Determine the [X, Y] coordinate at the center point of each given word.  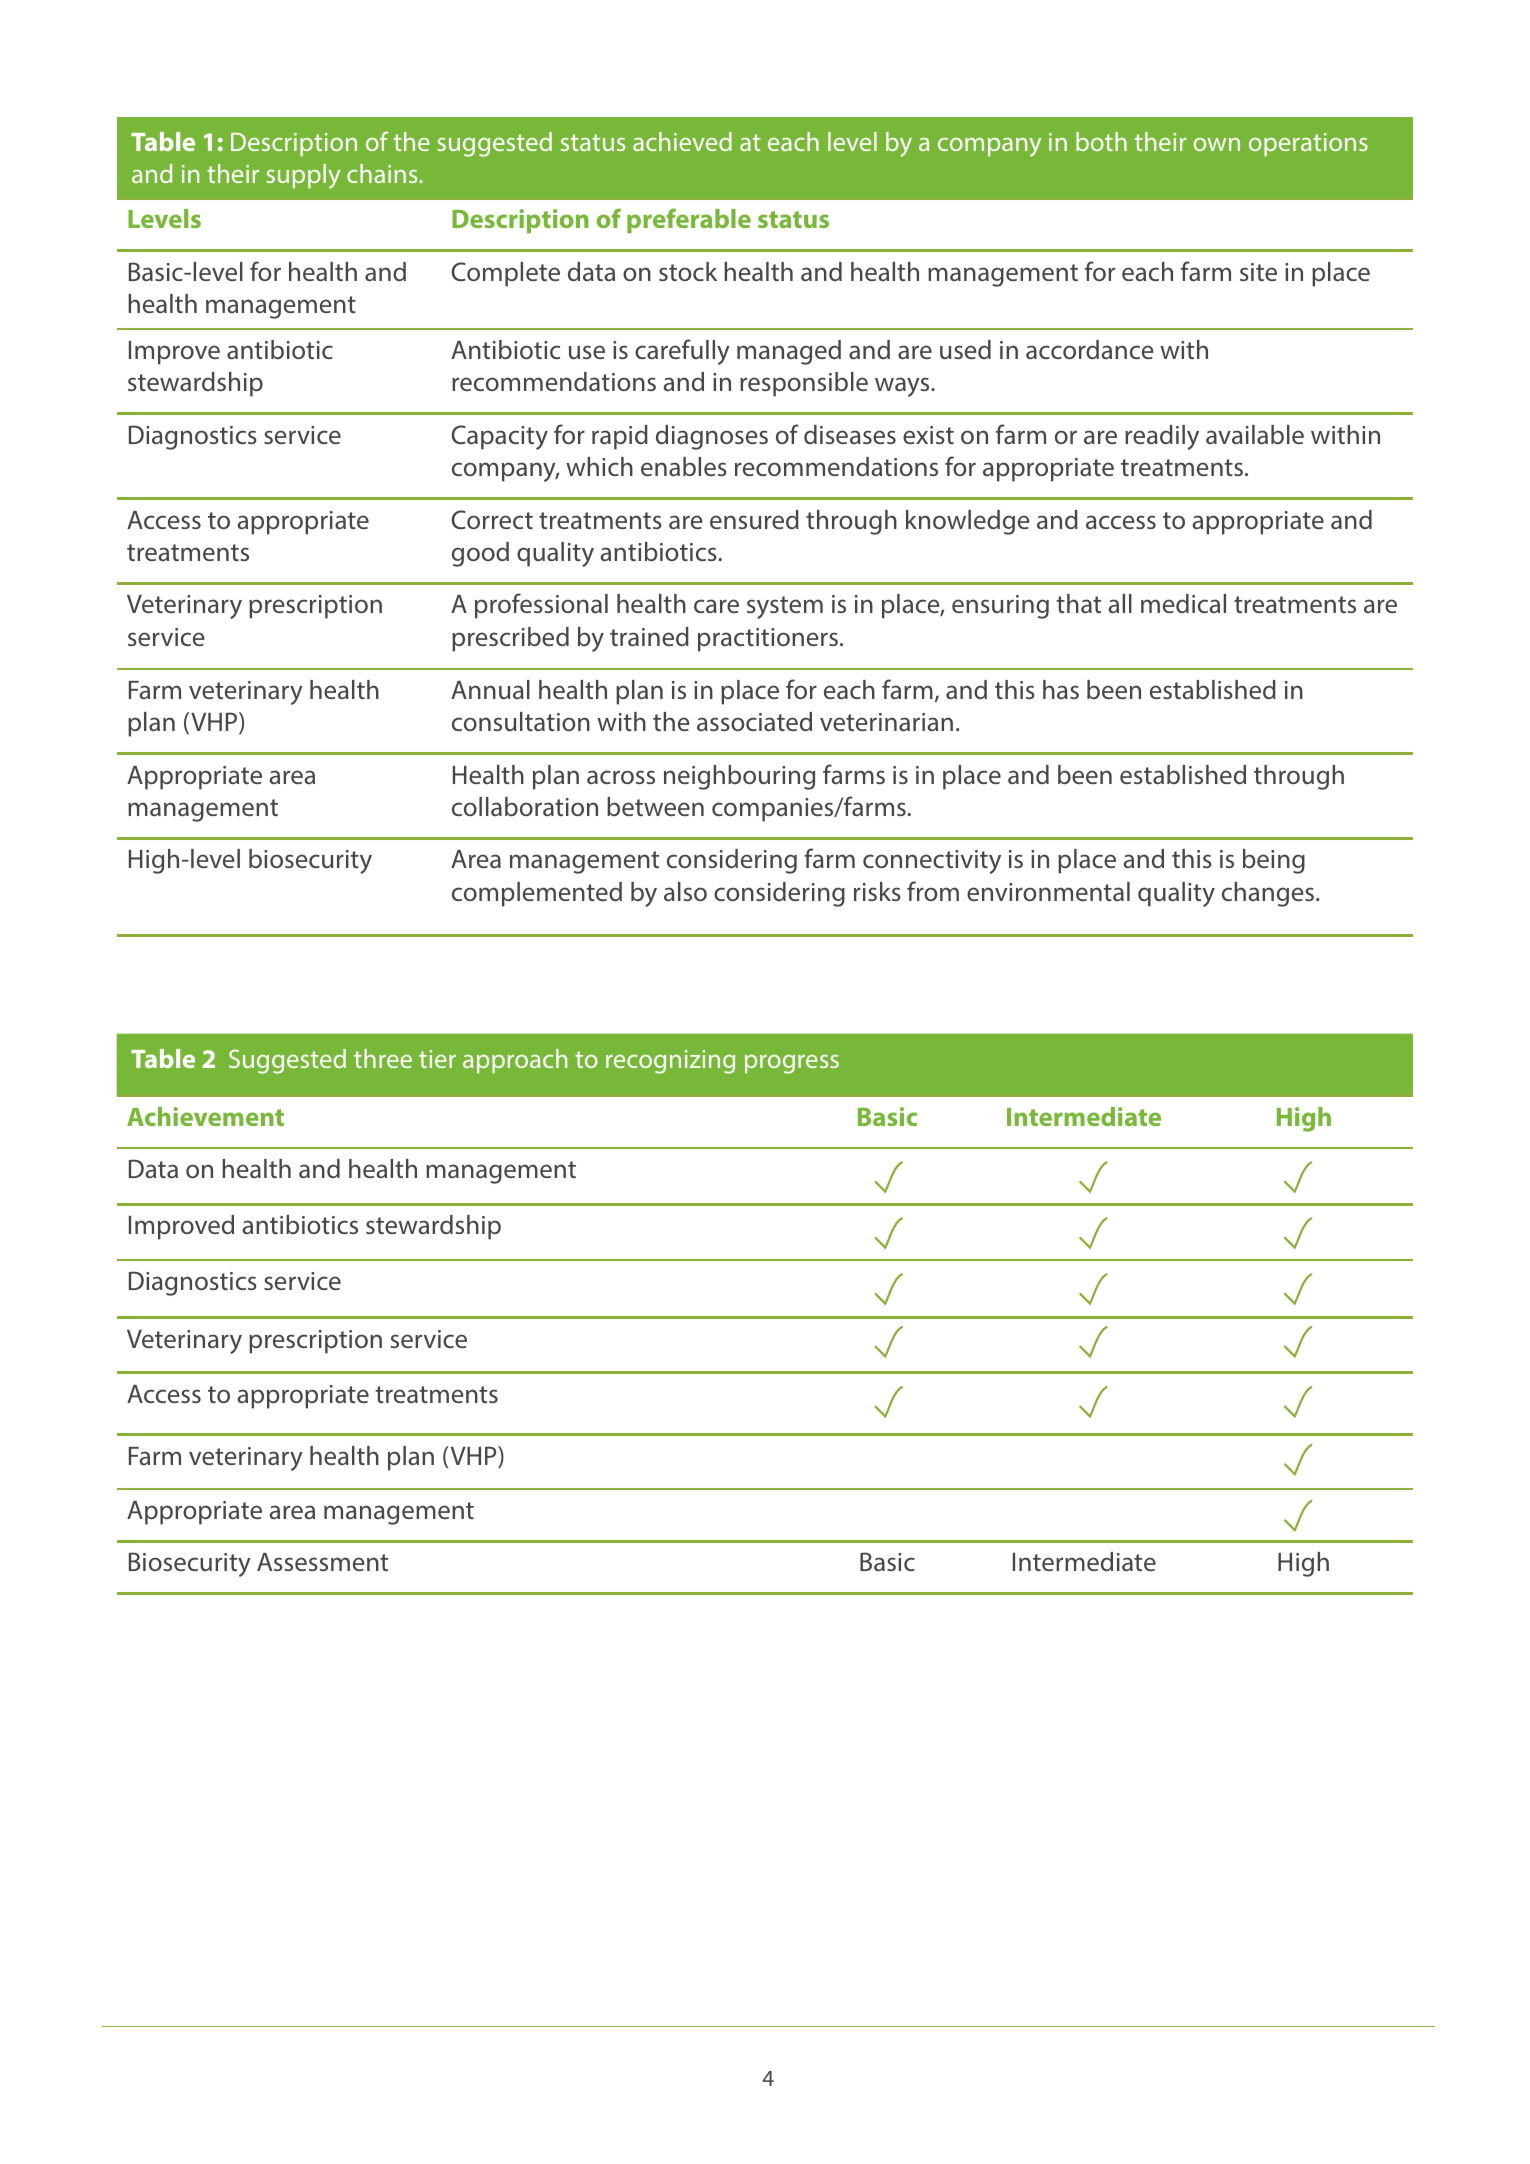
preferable [689, 220]
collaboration [525, 807]
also [685, 891]
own [1216, 144]
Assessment [322, 1562]
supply [303, 176]
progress [792, 1064]
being [1274, 861]
